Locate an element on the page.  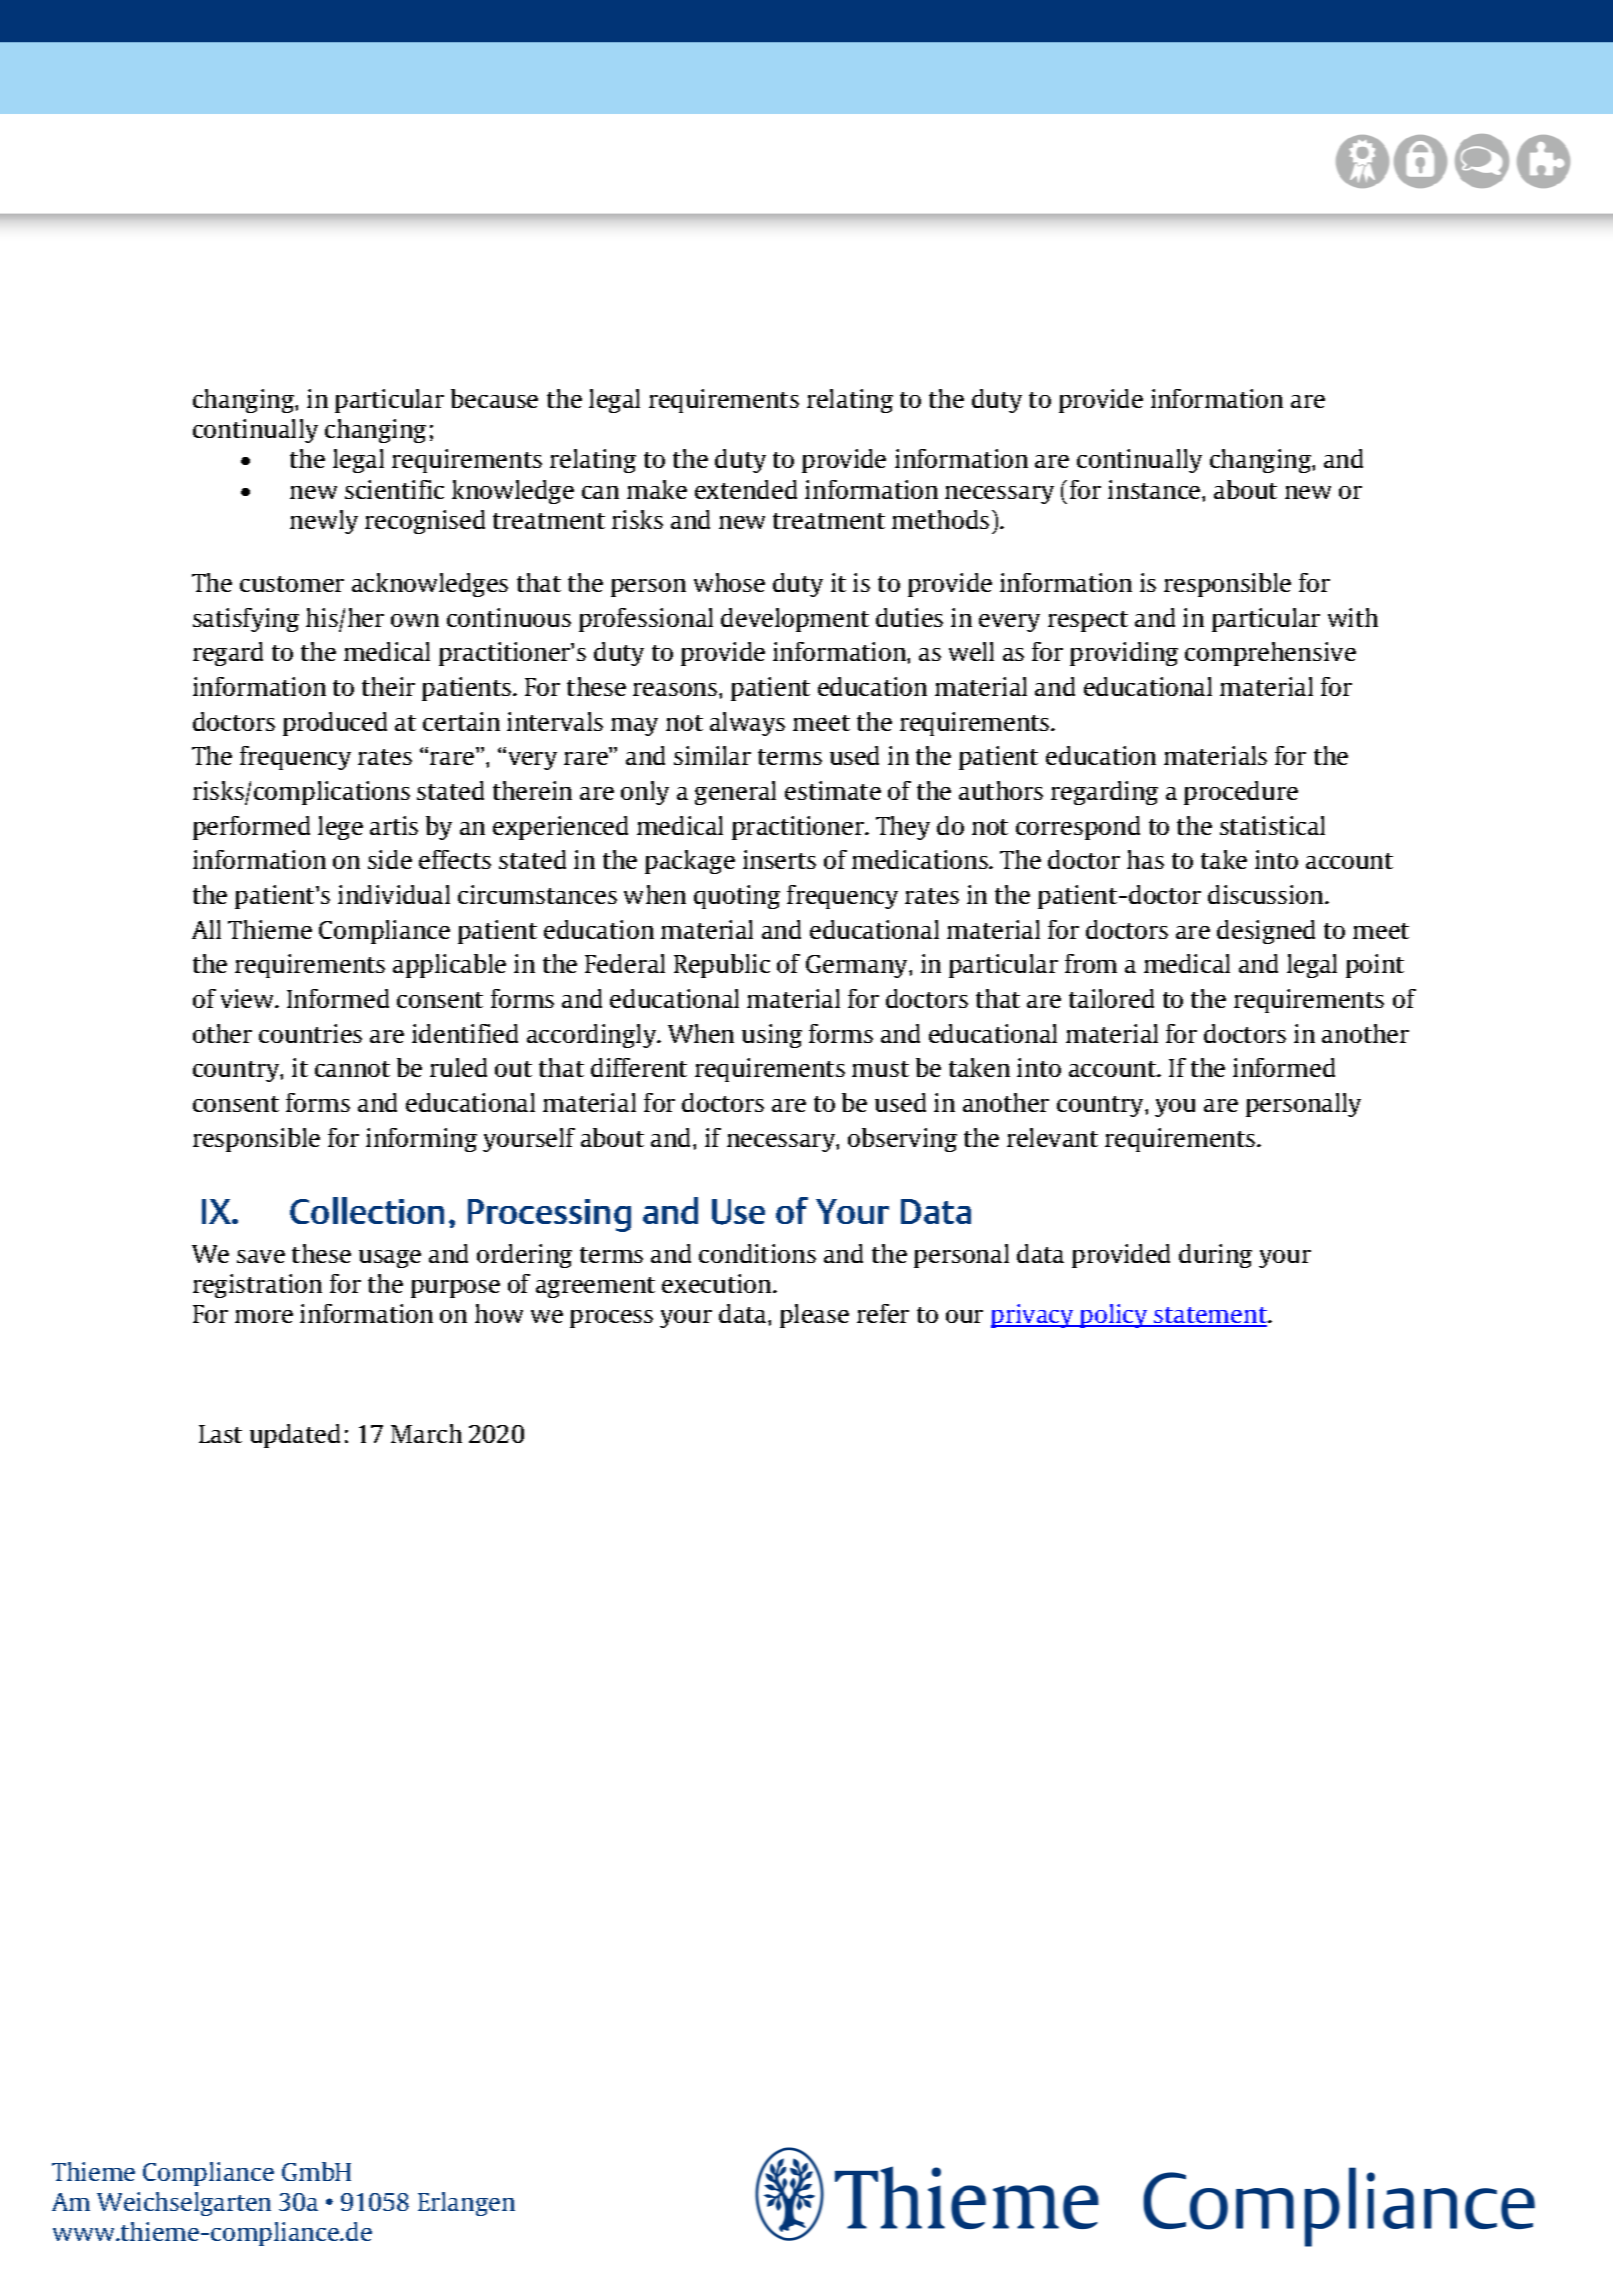
Erlangen is located at coordinates (466, 2204).
